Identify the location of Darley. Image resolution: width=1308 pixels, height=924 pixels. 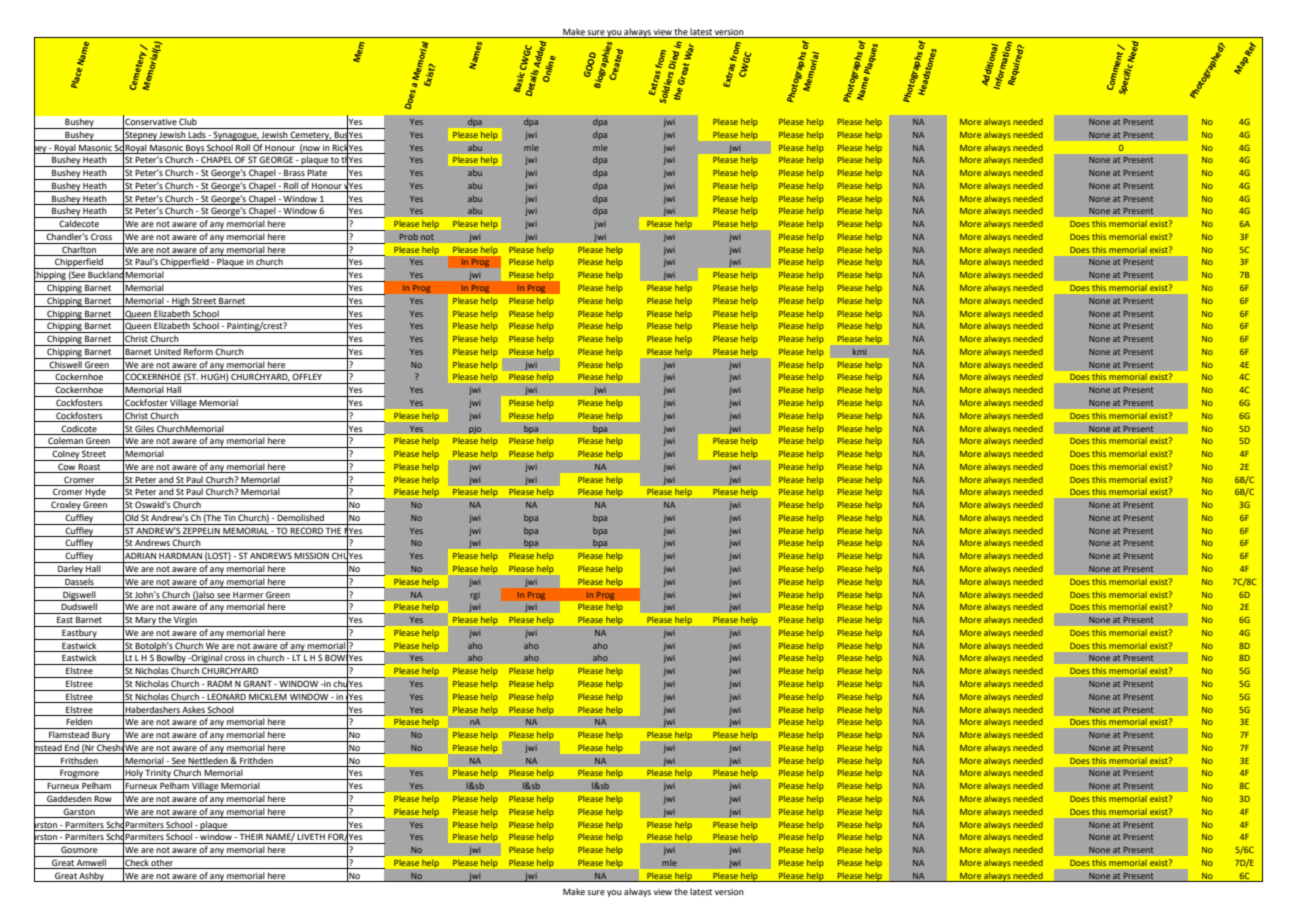
(70, 570).
